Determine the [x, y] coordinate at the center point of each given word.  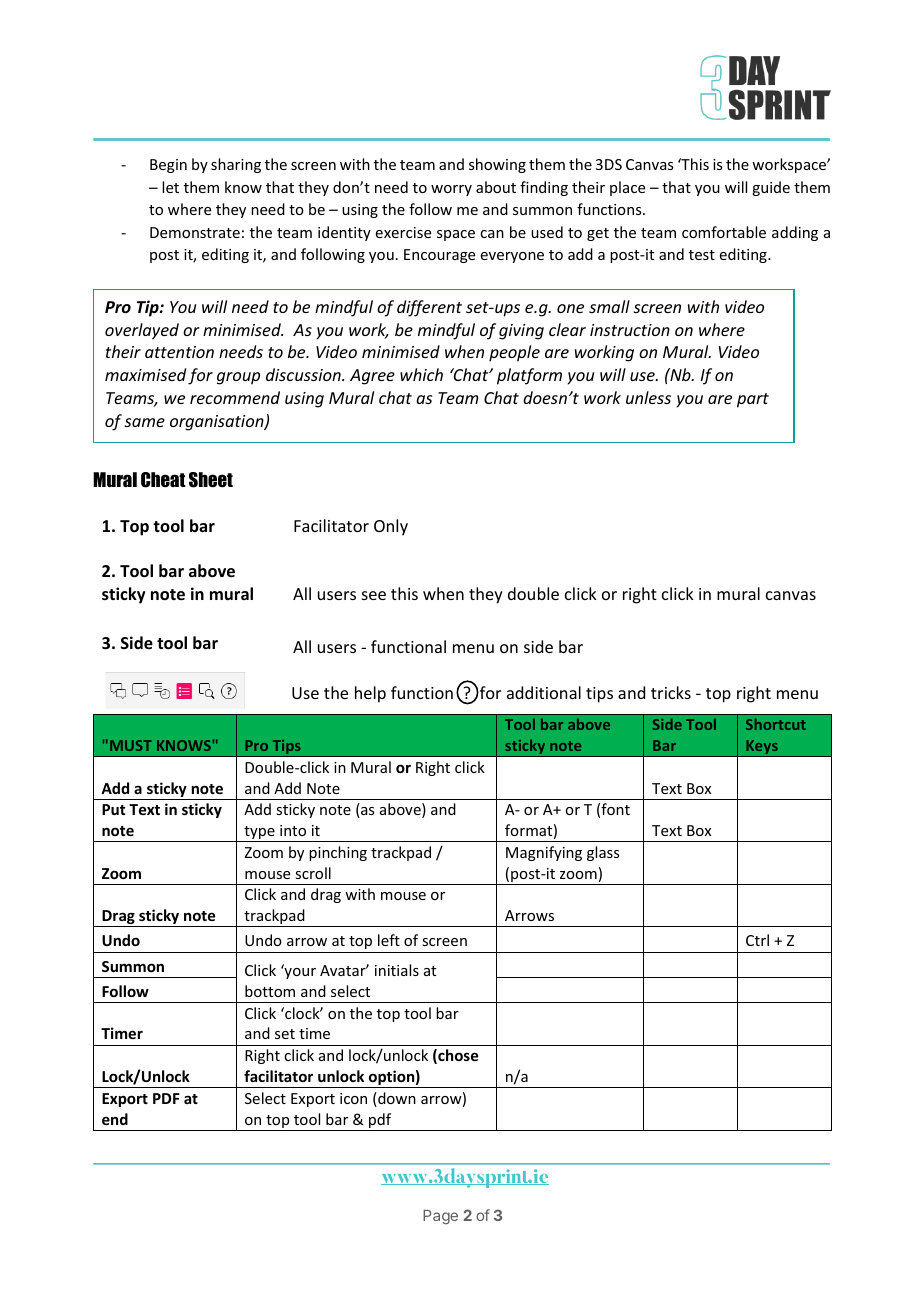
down [396, 1099]
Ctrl [757, 940]
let [170, 187]
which [421, 374]
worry [451, 190]
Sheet [211, 480]
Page [440, 1217]
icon [353, 1098]
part [753, 400]
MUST [130, 745]
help [370, 694]
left [389, 940]
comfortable [724, 232]
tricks [671, 692]
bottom [270, 991]
